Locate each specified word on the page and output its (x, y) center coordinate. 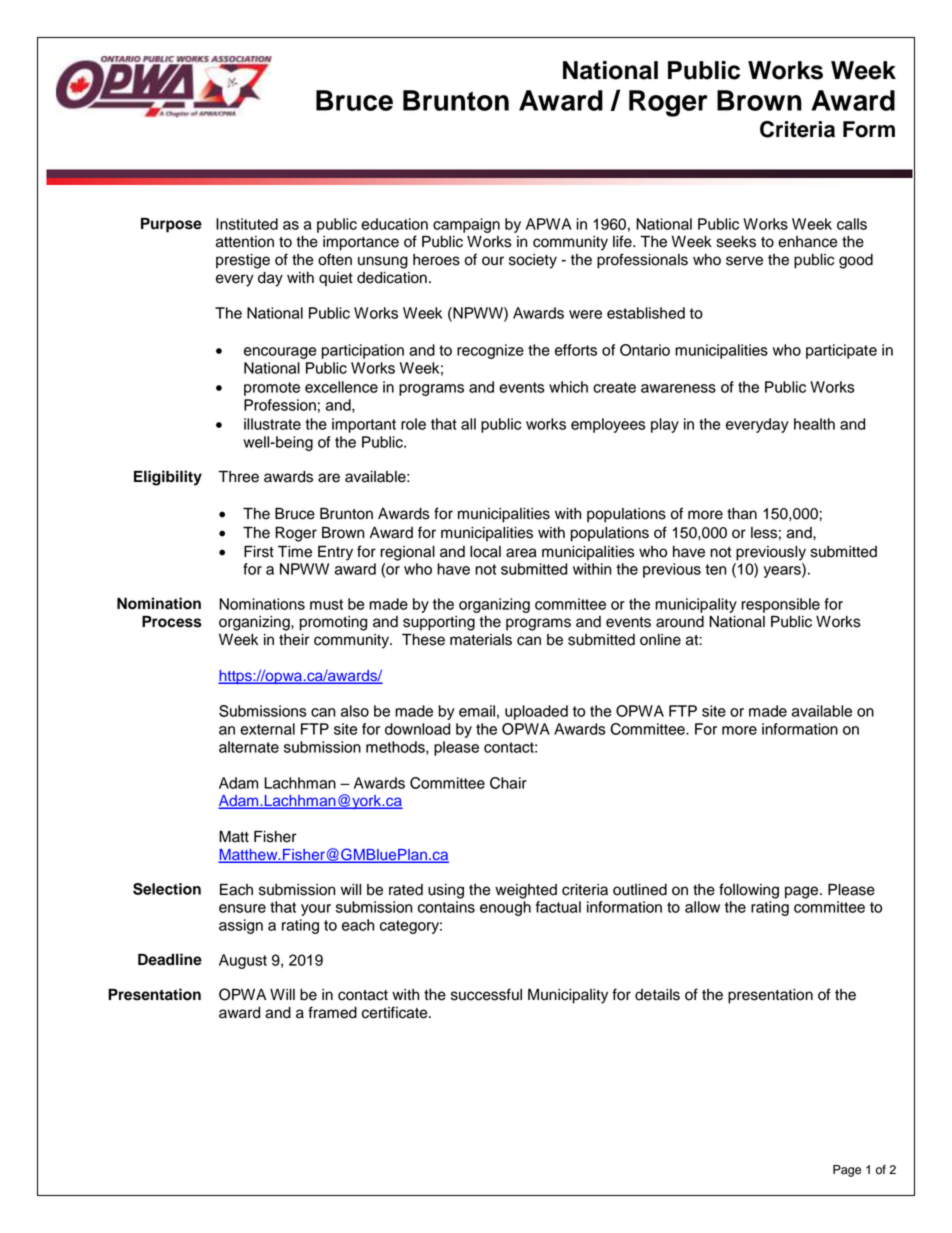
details (657, 995)
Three (239, 476)
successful (486, 994)
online (660, 640)
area (521, 553)
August (243, 961)
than (742, 514)
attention (245, 242)
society (533, 261)
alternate (249, 747)
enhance (808, 242)
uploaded (536, 712)
